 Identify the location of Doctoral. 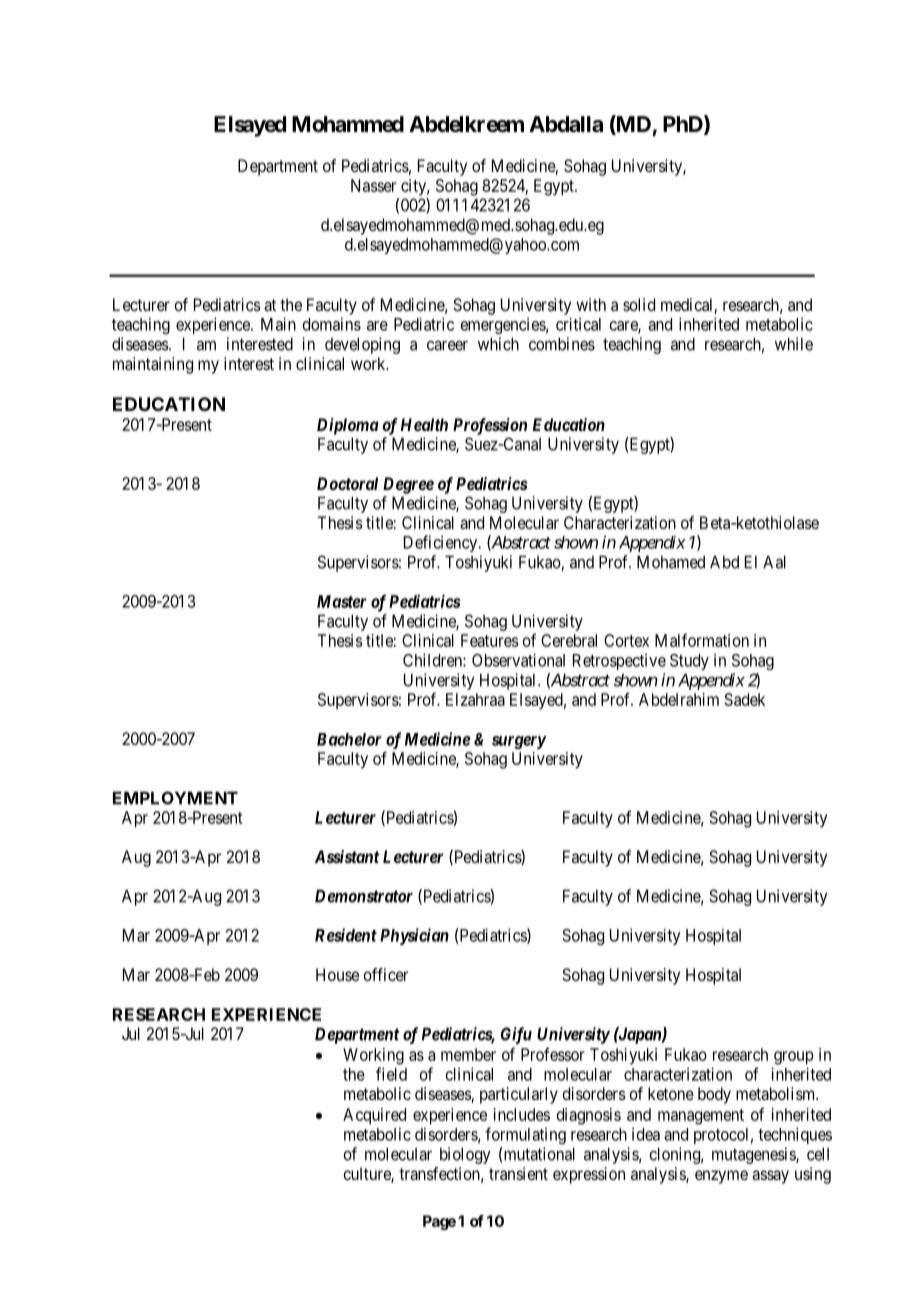
(347, 483).
